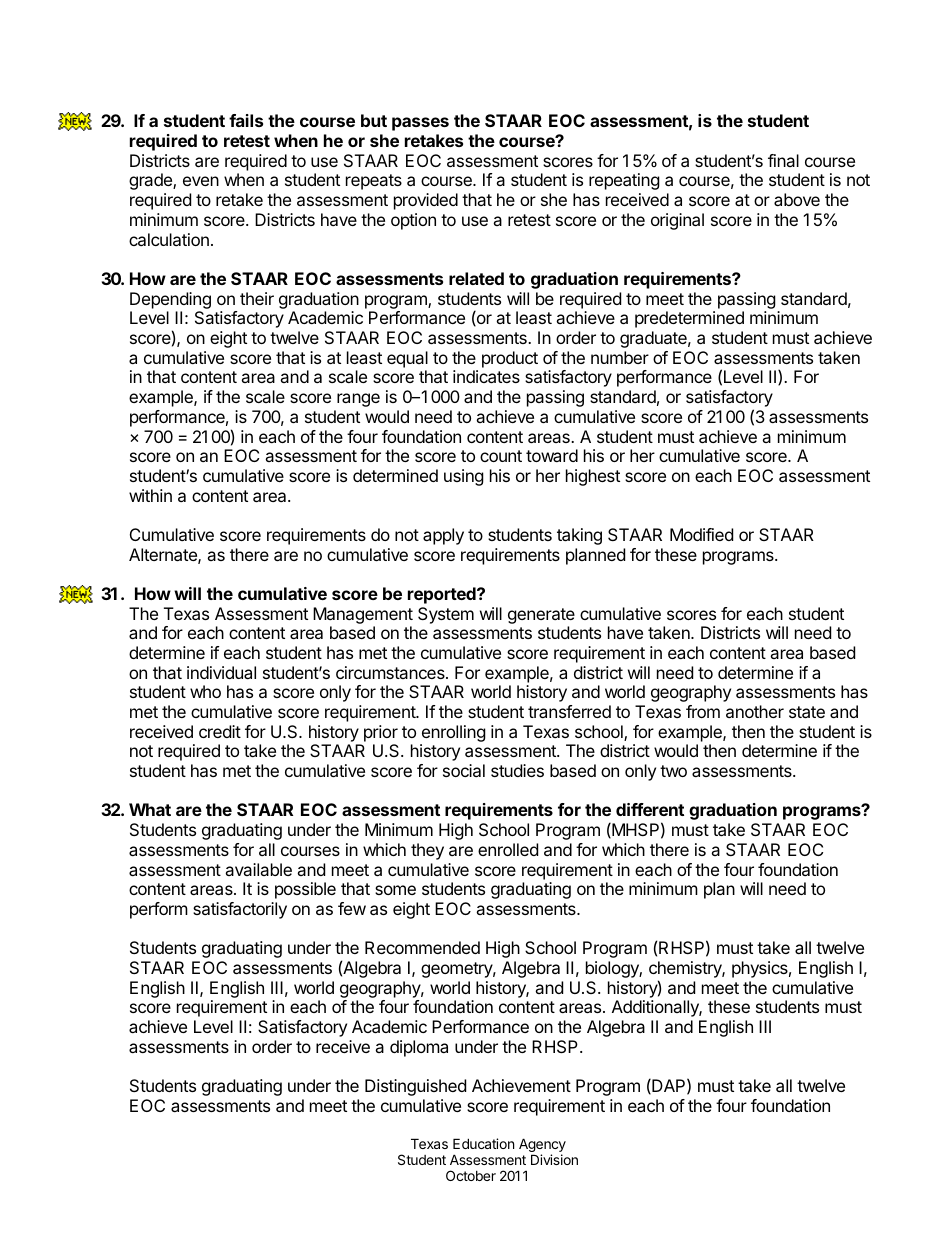  What do you see at coordinates (257, 298) in the screenshot?
I see `their` at bounding box center [257, 298].
